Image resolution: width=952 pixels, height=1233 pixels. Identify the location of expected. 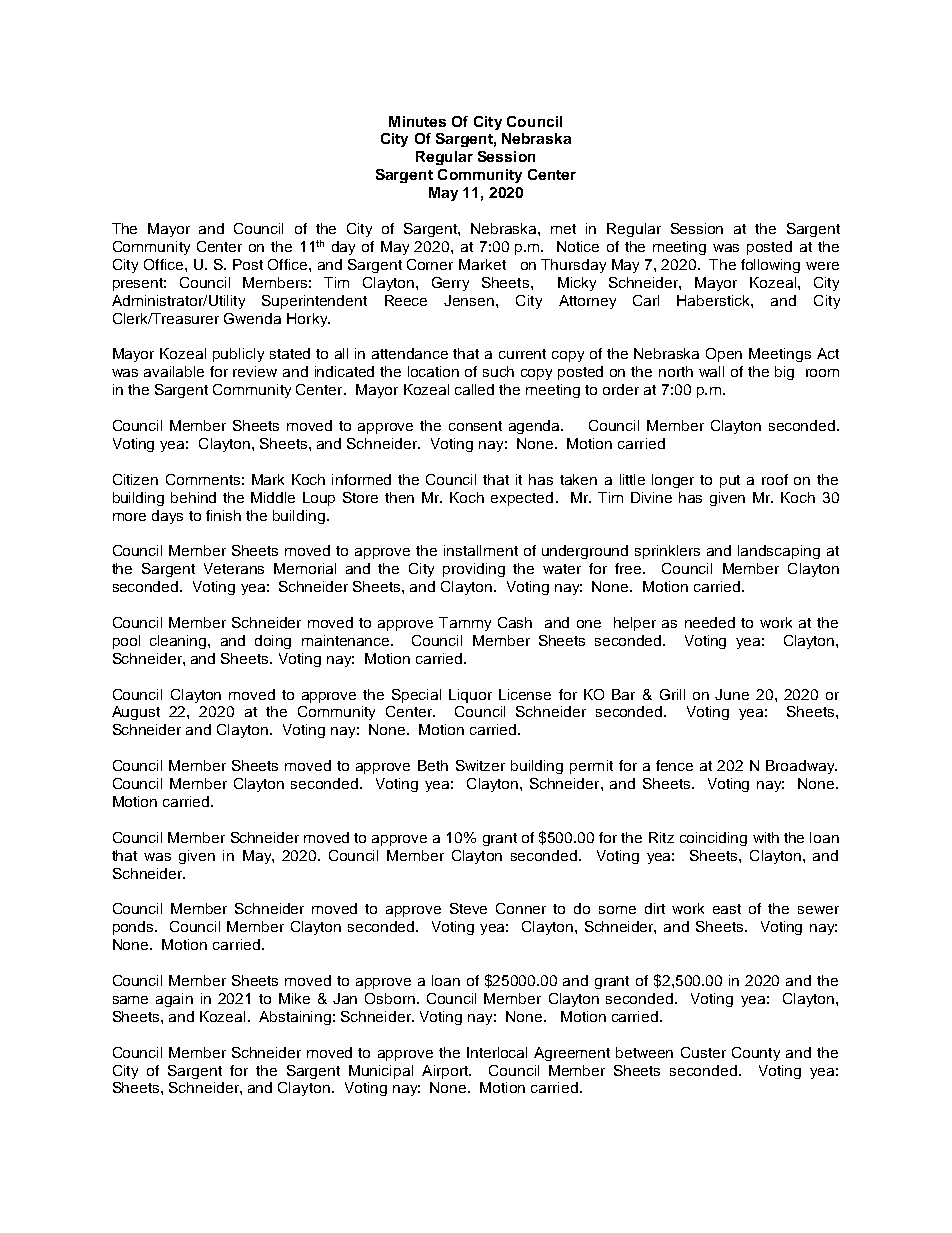
(522, 499).
